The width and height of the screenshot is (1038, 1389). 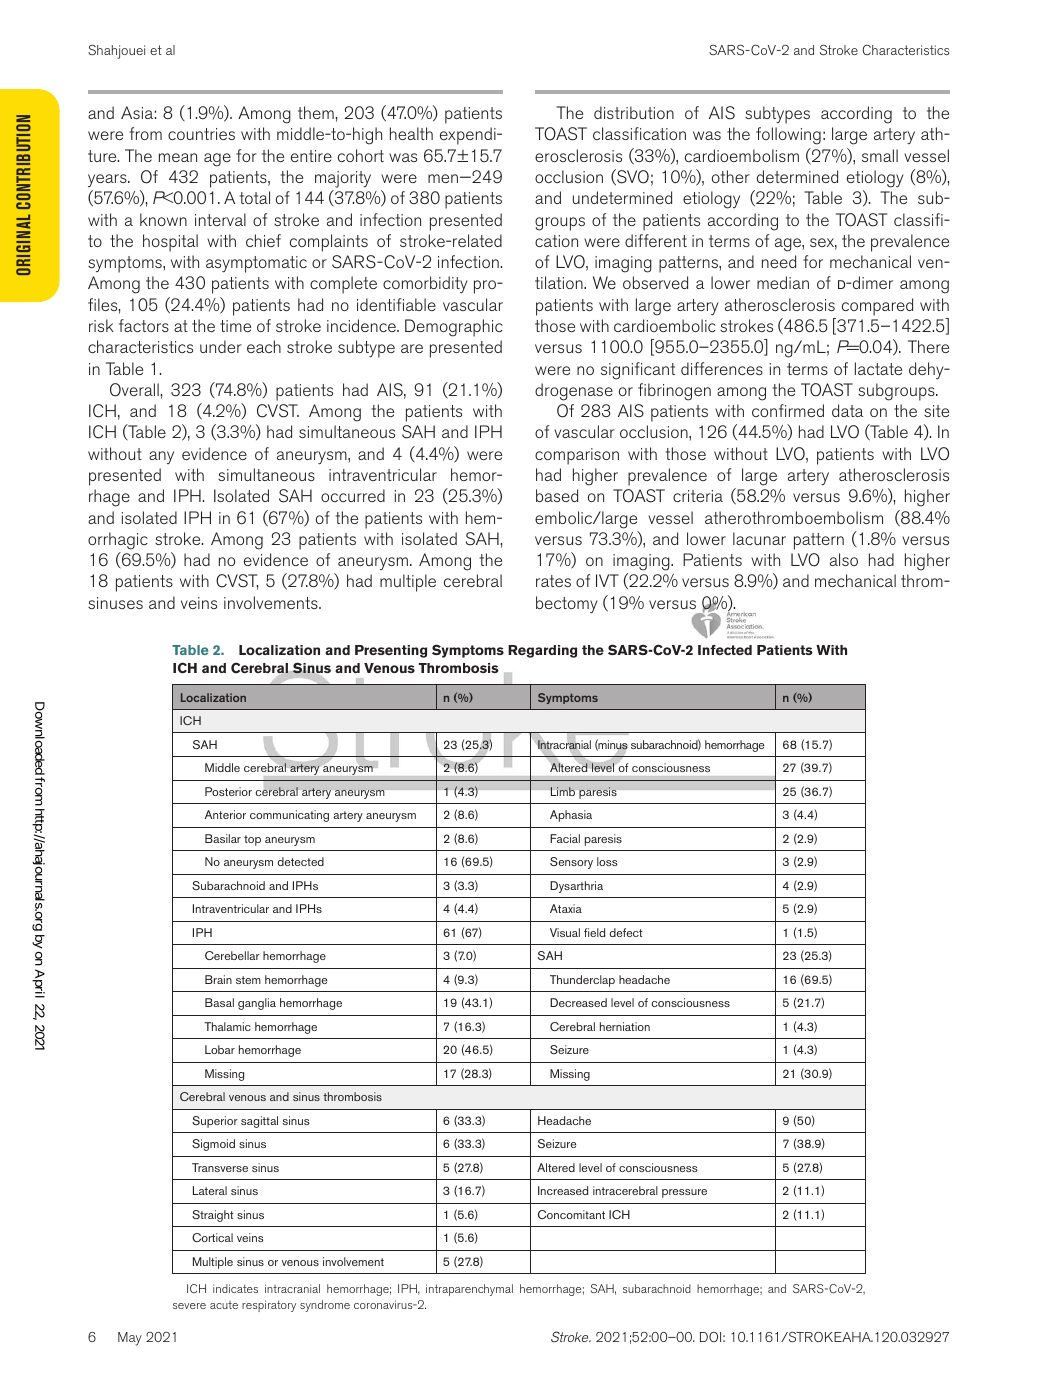 I want to click on small, so click(x=880, y=155).
